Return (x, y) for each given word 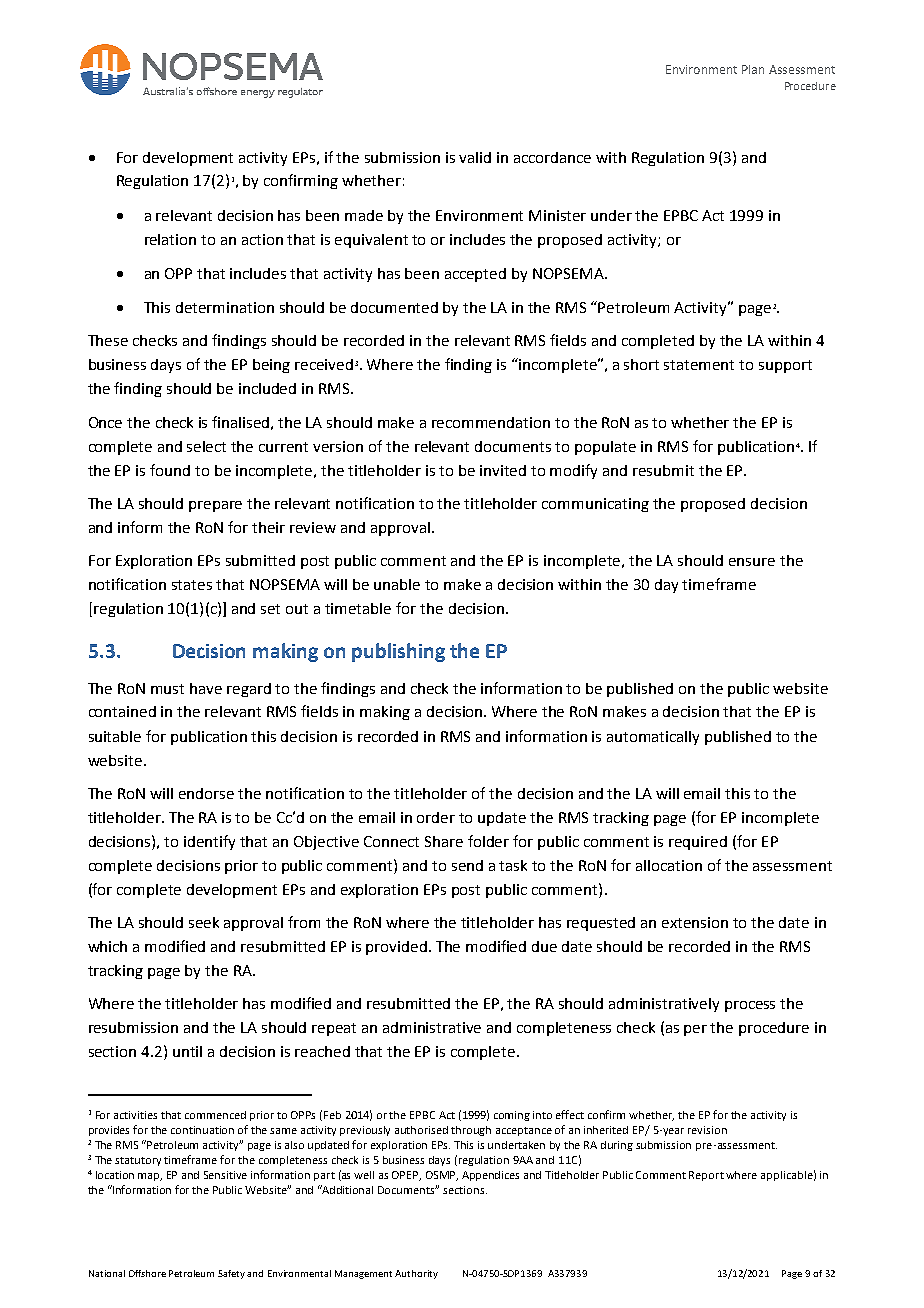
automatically (653, 738)
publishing (398, 652)
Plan (753, 69)
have (206, 688)
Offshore (147, 1273)
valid (475, 157)
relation (170, 239)
